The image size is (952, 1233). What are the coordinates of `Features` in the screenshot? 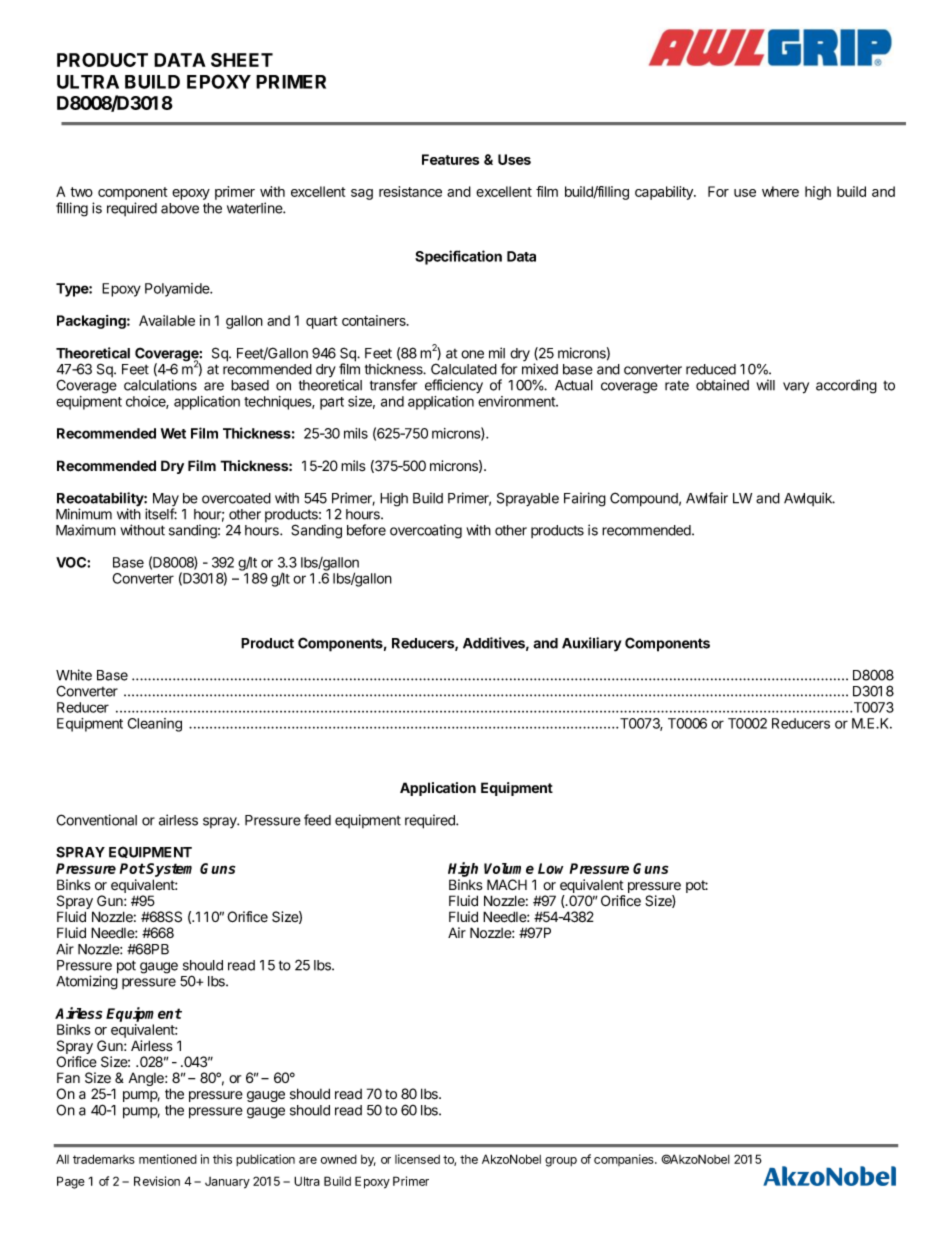 It's located at (450, 159).
